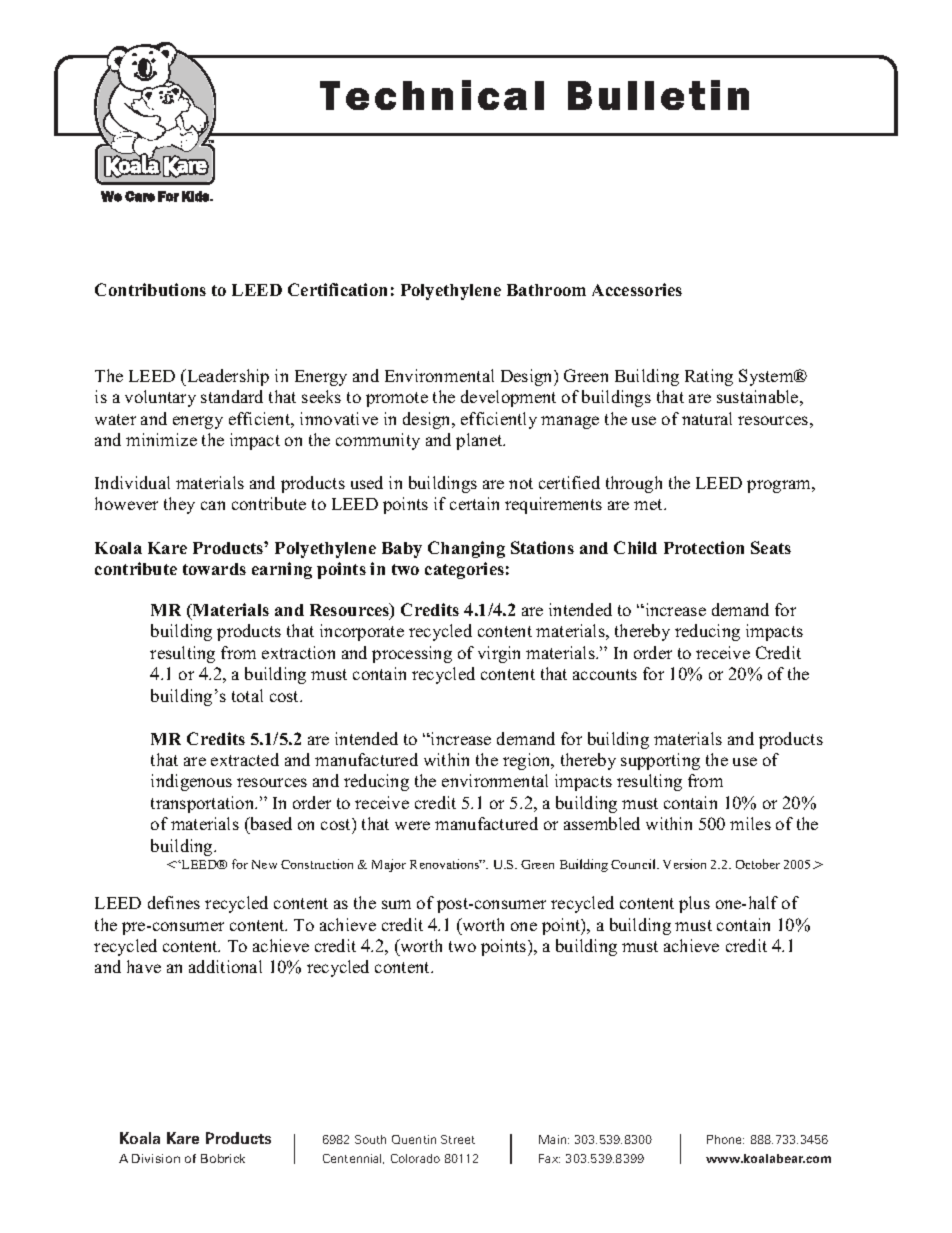 The width and height of the screenshot is (952, 1233). I want to click on Contributions, so click(150, 289).
